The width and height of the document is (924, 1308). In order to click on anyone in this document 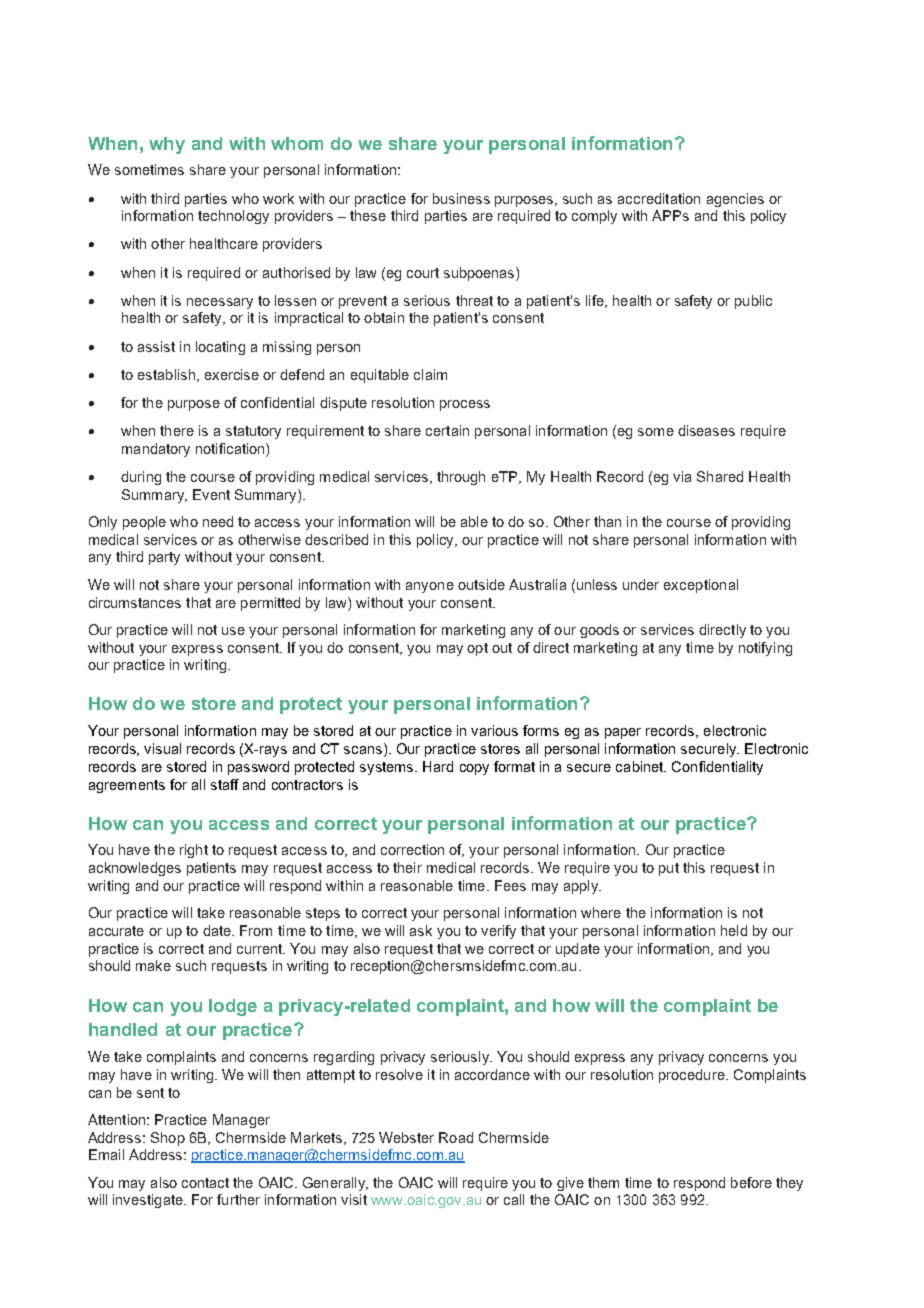, I will do `click(430, 587)`.
